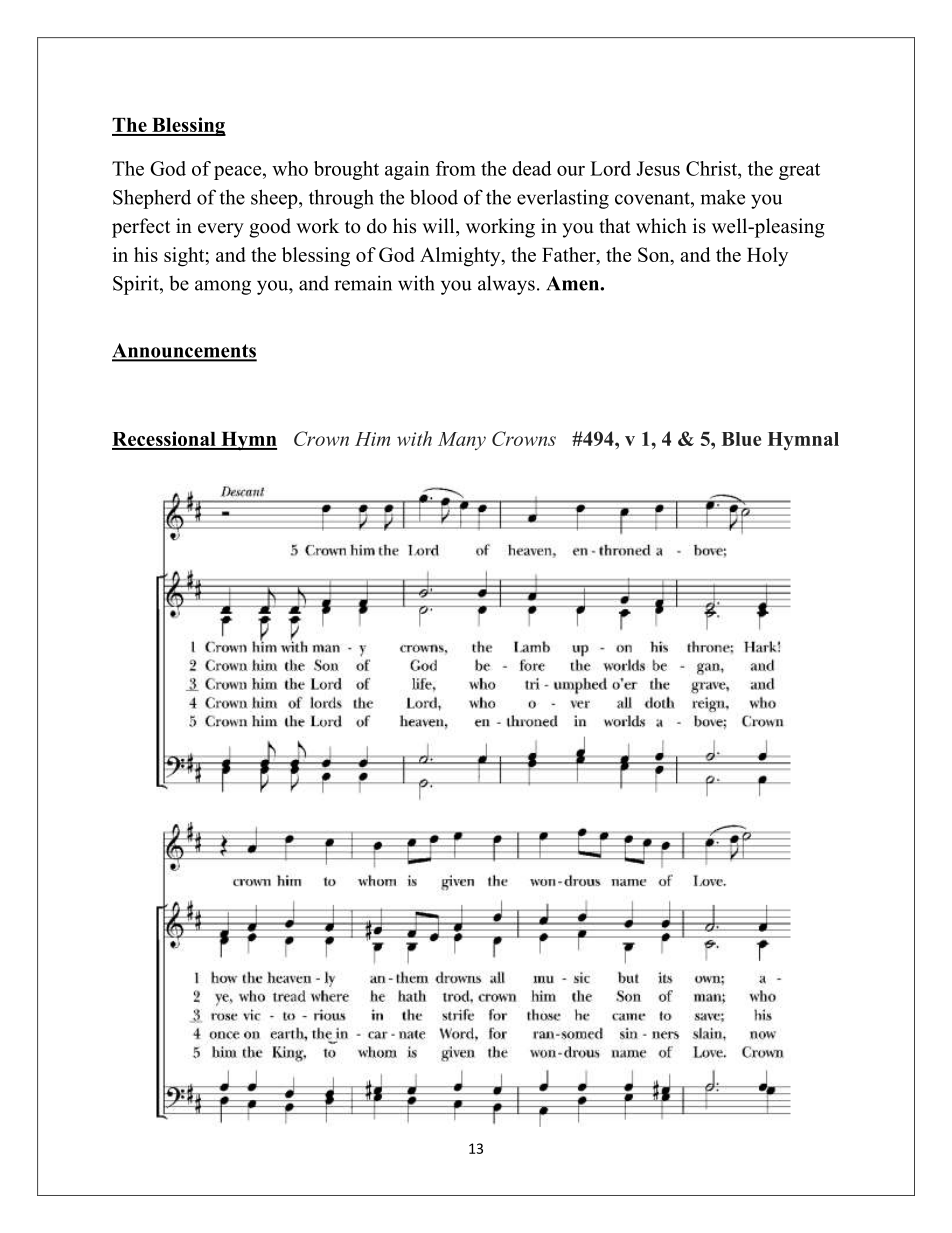 The width and height of the screenshot is (952, 1233). I want to click on Amen, so click(573, 283).
